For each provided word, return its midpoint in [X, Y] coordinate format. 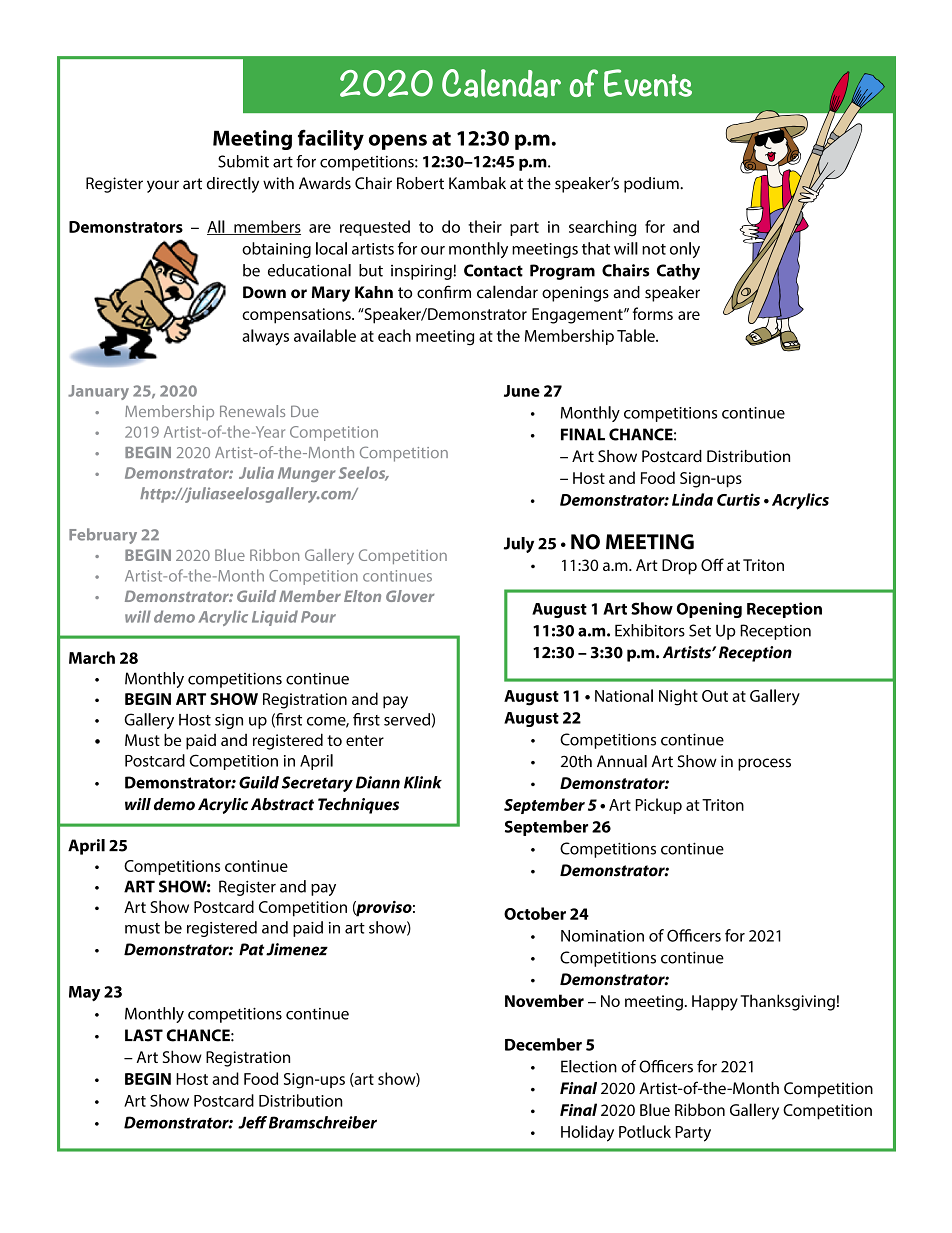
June [522, 391]
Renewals [252, 411]
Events [648, 83]
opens [398, 142]
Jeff [252, 1122]
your [163, 186]
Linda [692, 499]
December [543, 1044]
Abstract [282, 804]
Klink [423, 782]
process [764, 764]
